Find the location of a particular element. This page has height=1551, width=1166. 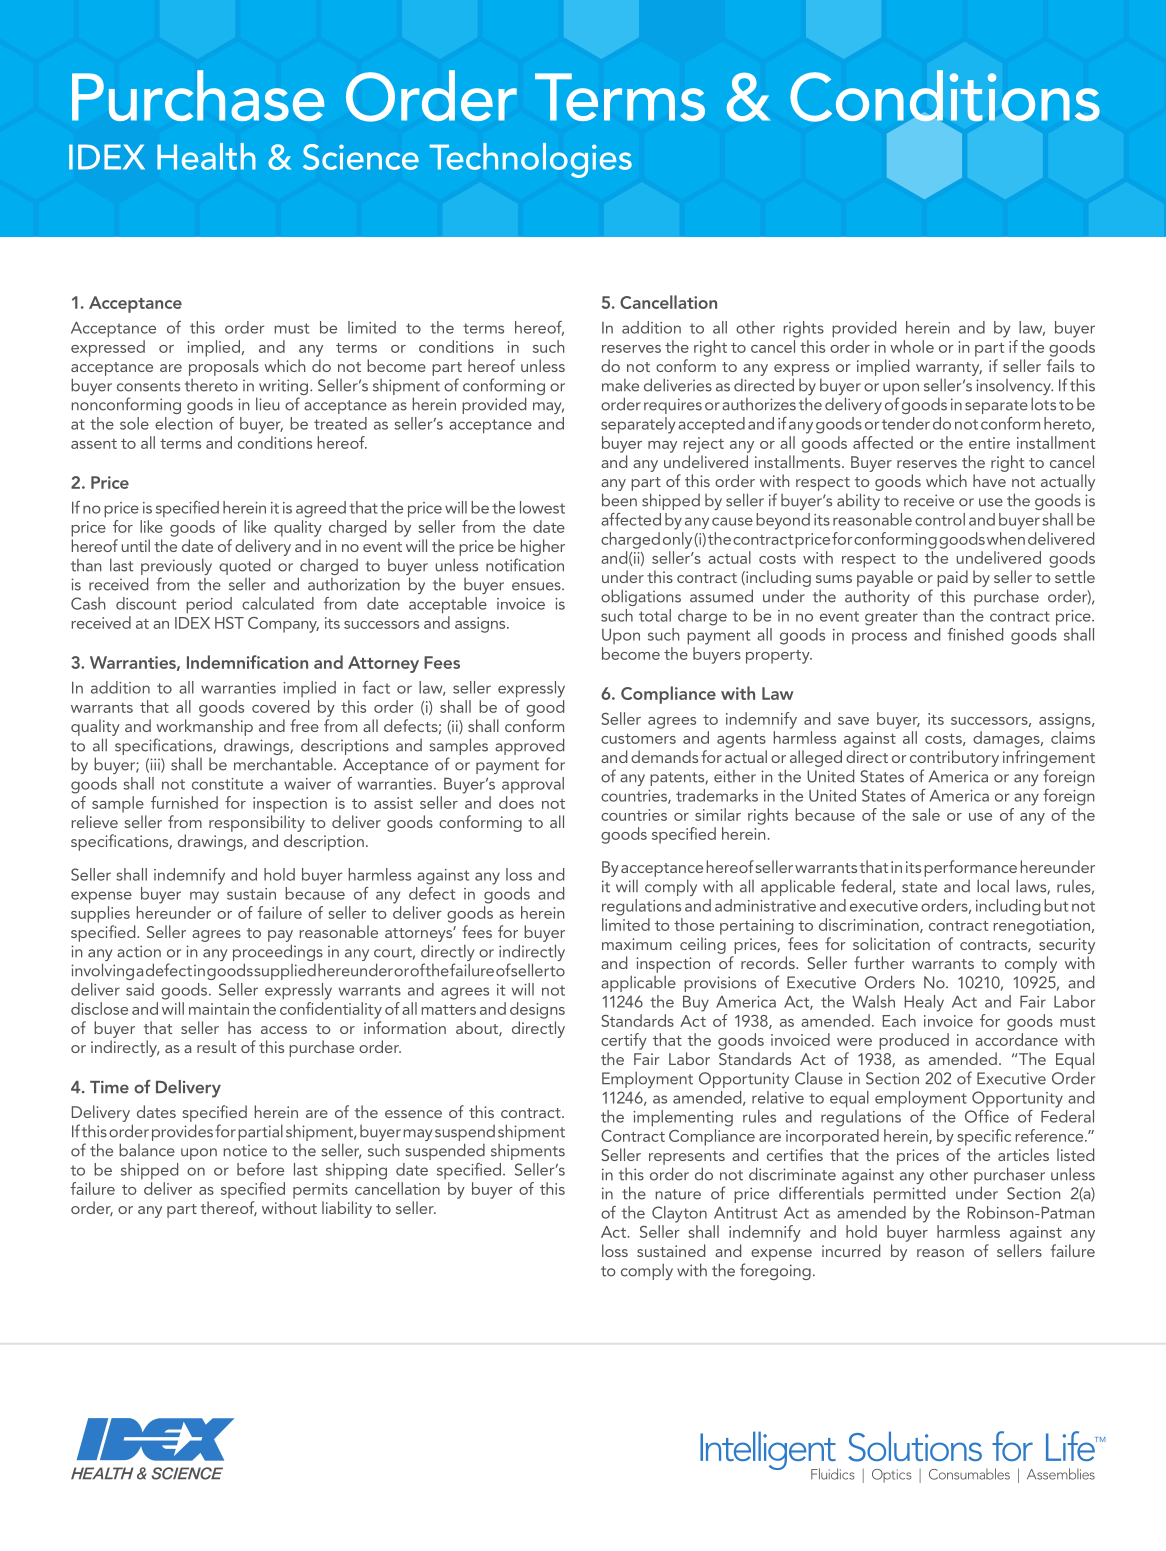

Health is located at coordinates (206, 156).
